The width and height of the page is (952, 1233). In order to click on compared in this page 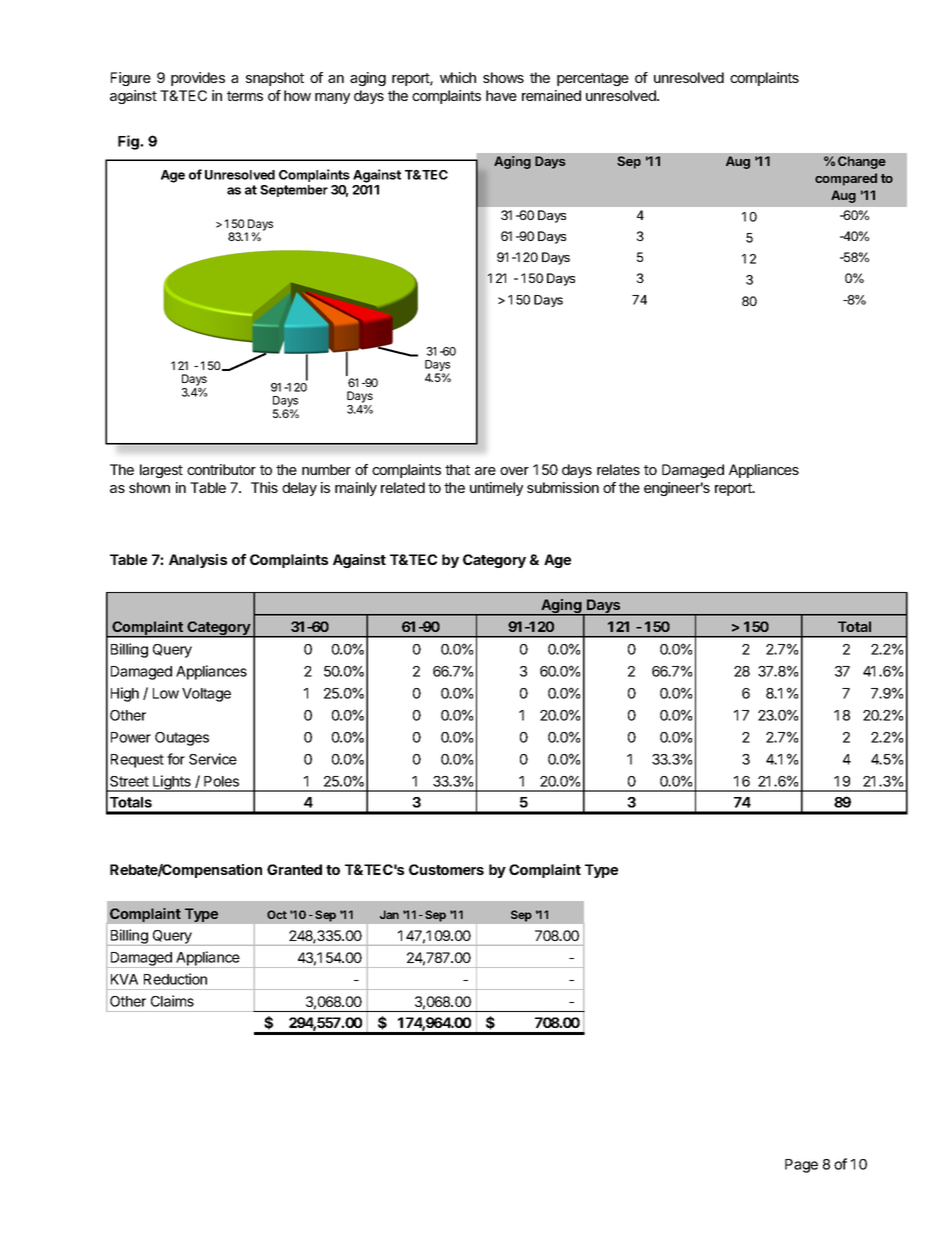, I will do `click(846, 179)`.
